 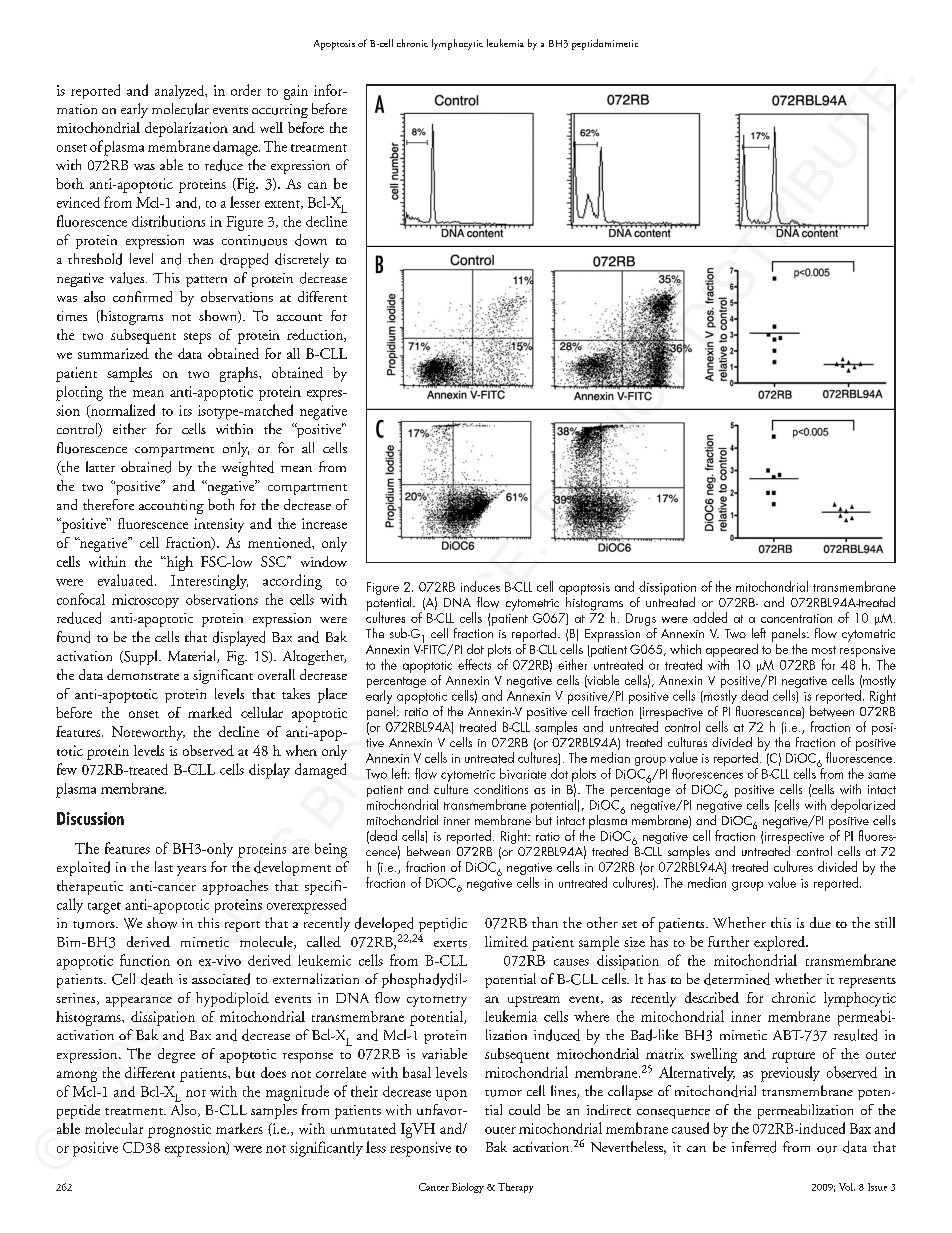 I want to click on prognostic, so click(x=179, y=1131).
